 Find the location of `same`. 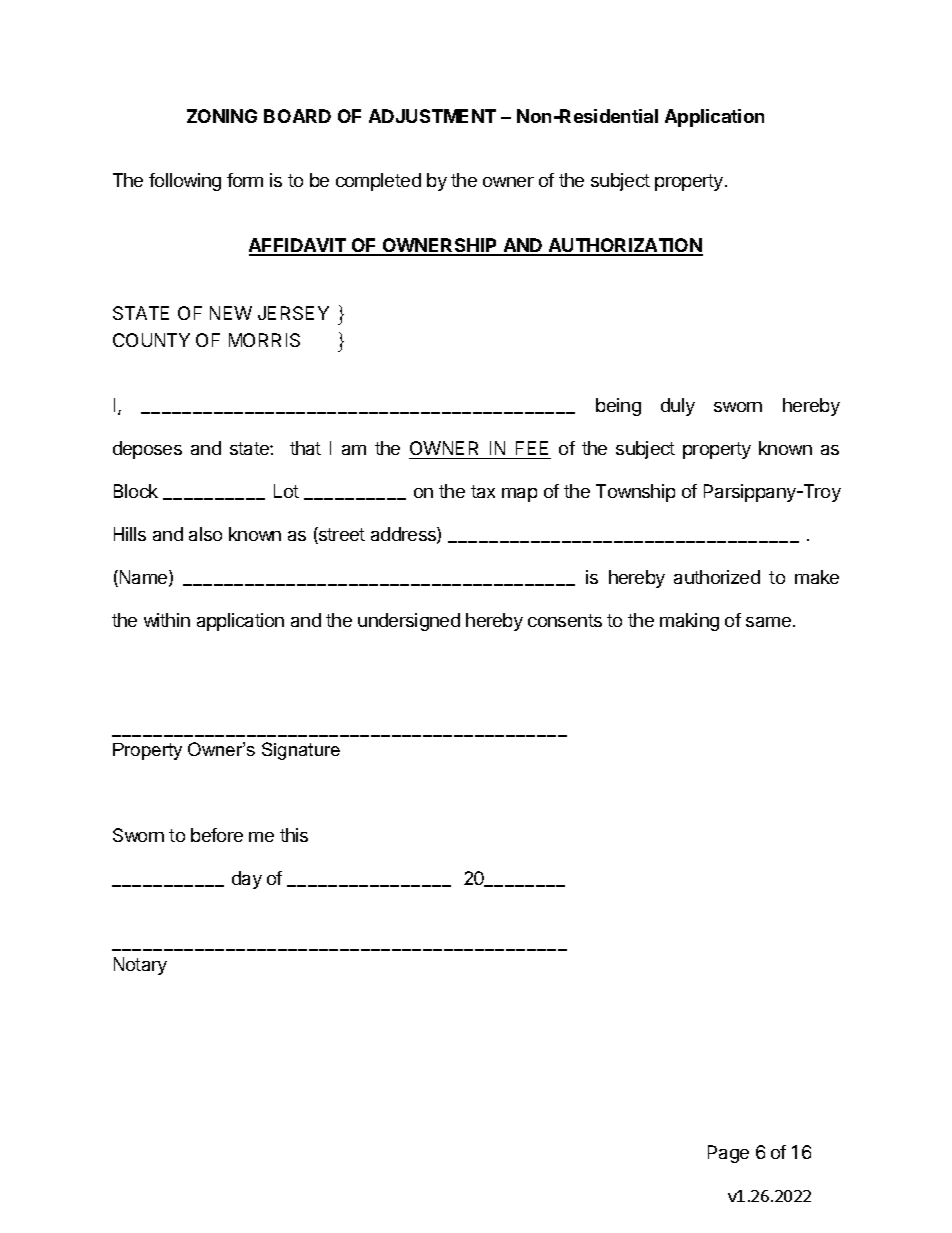

same is located at coordinates (768, 622).
